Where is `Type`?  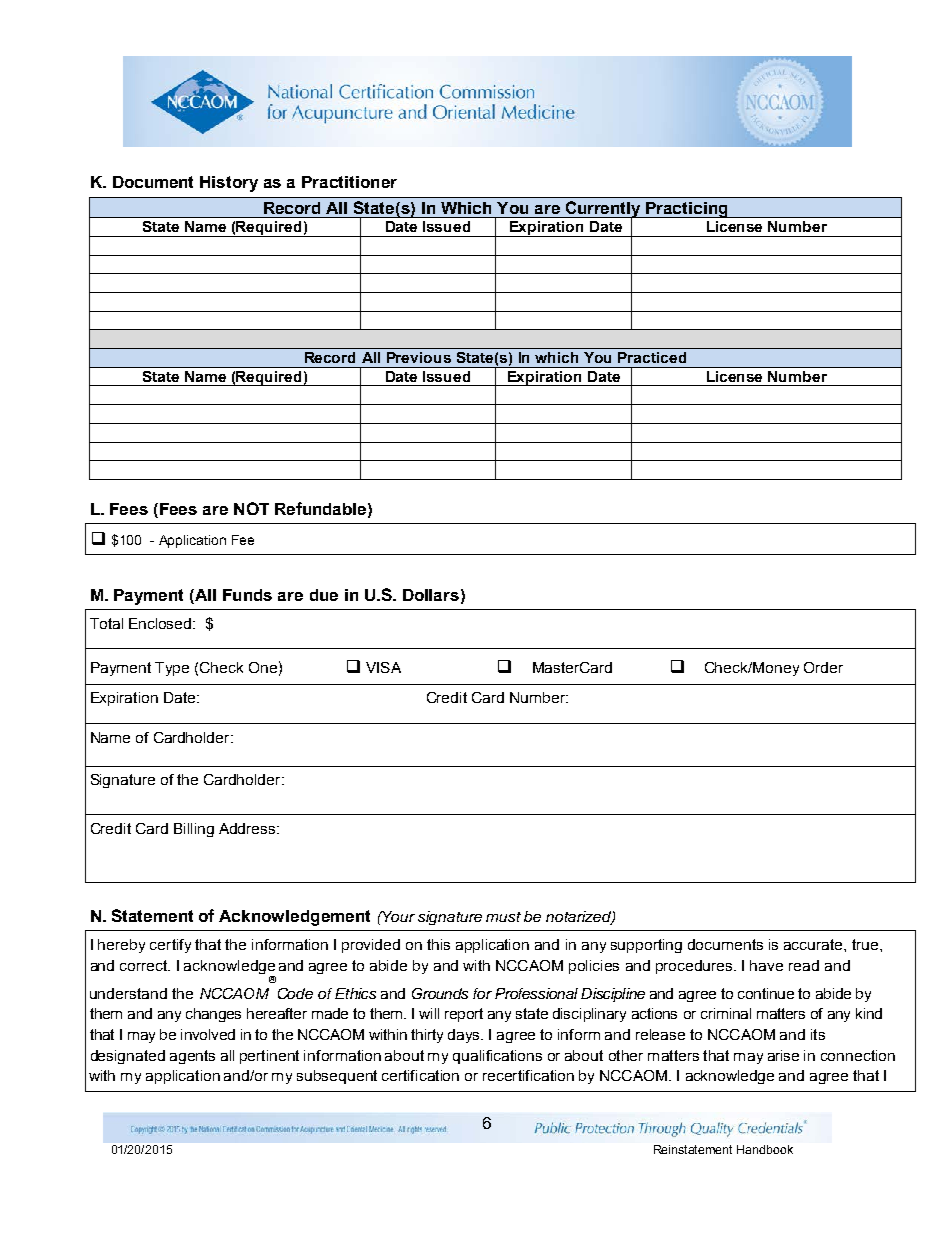 Type is located at coordinates (172, 669).
